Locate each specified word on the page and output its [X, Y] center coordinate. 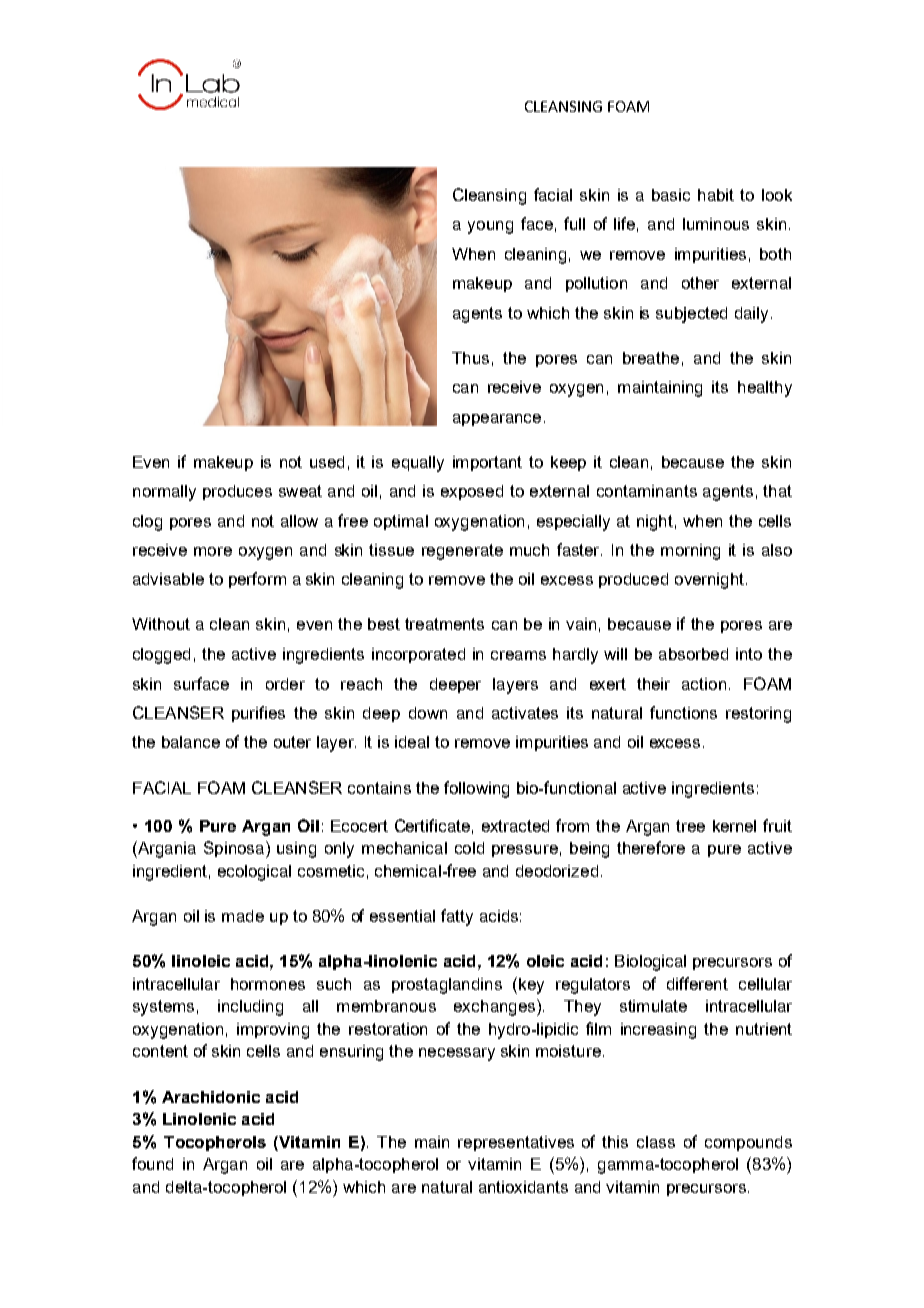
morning [690, 552]
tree [690, 826]
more [213, 551]
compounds [748, 1143]
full [574, 223]
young [490, 227]
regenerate [462, 552]
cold [469, 848]
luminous [716, 224]
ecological [254, 873]
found [152, 1163]
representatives [516, 1143]
